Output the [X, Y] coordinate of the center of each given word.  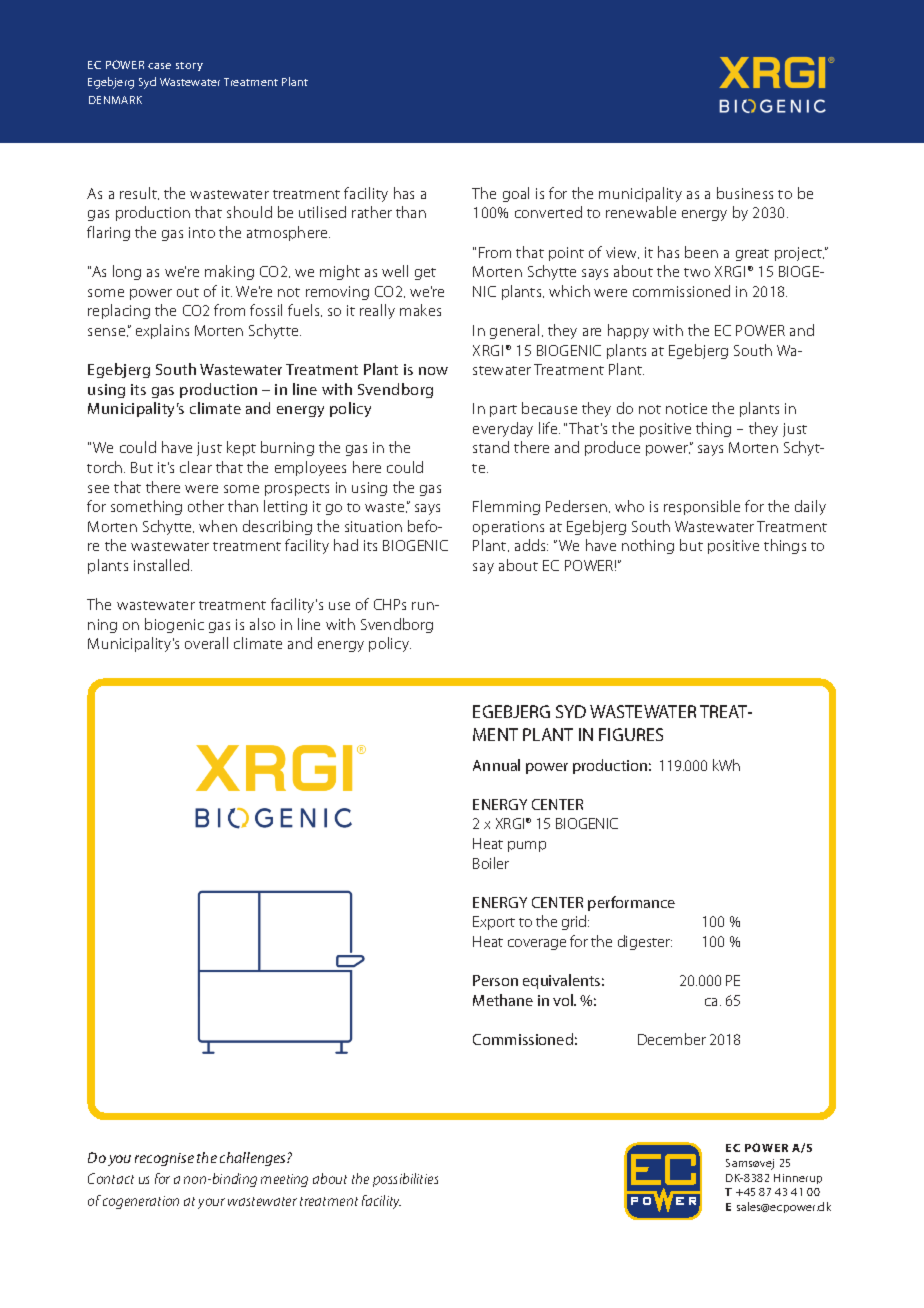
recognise [164, 1159]
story [189, 66]
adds [531, 545]
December [672, 1039]
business [745, 193]
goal [516, 194]
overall [206, 643]
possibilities [405, 1180]
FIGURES [631, 734]
